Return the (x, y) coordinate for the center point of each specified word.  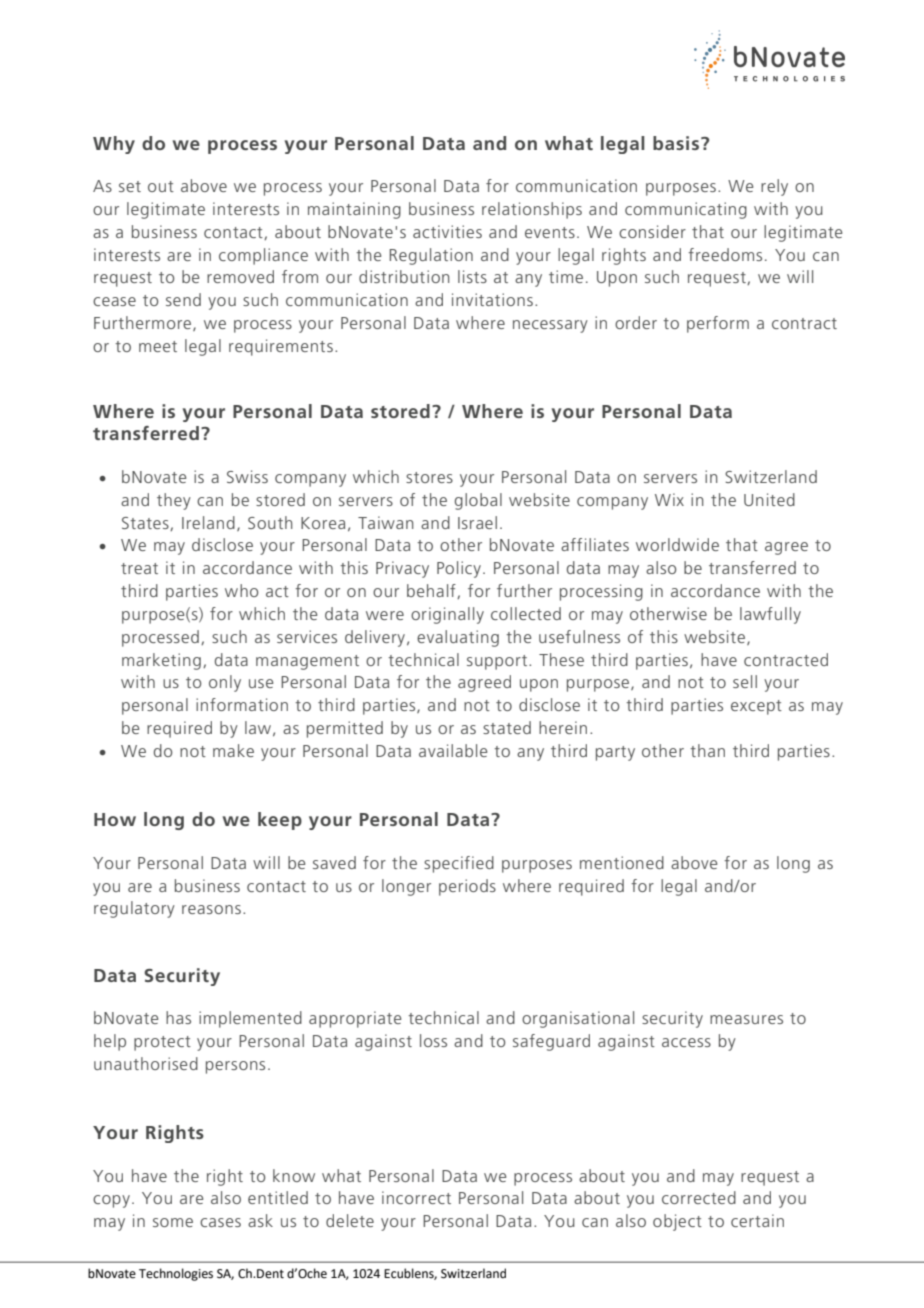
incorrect (416, 1197)
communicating (686, 210)
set (130, 186)
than (707, 750)
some (173, 1222)
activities (447, 231)
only (225, 683)
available (453, 750)
